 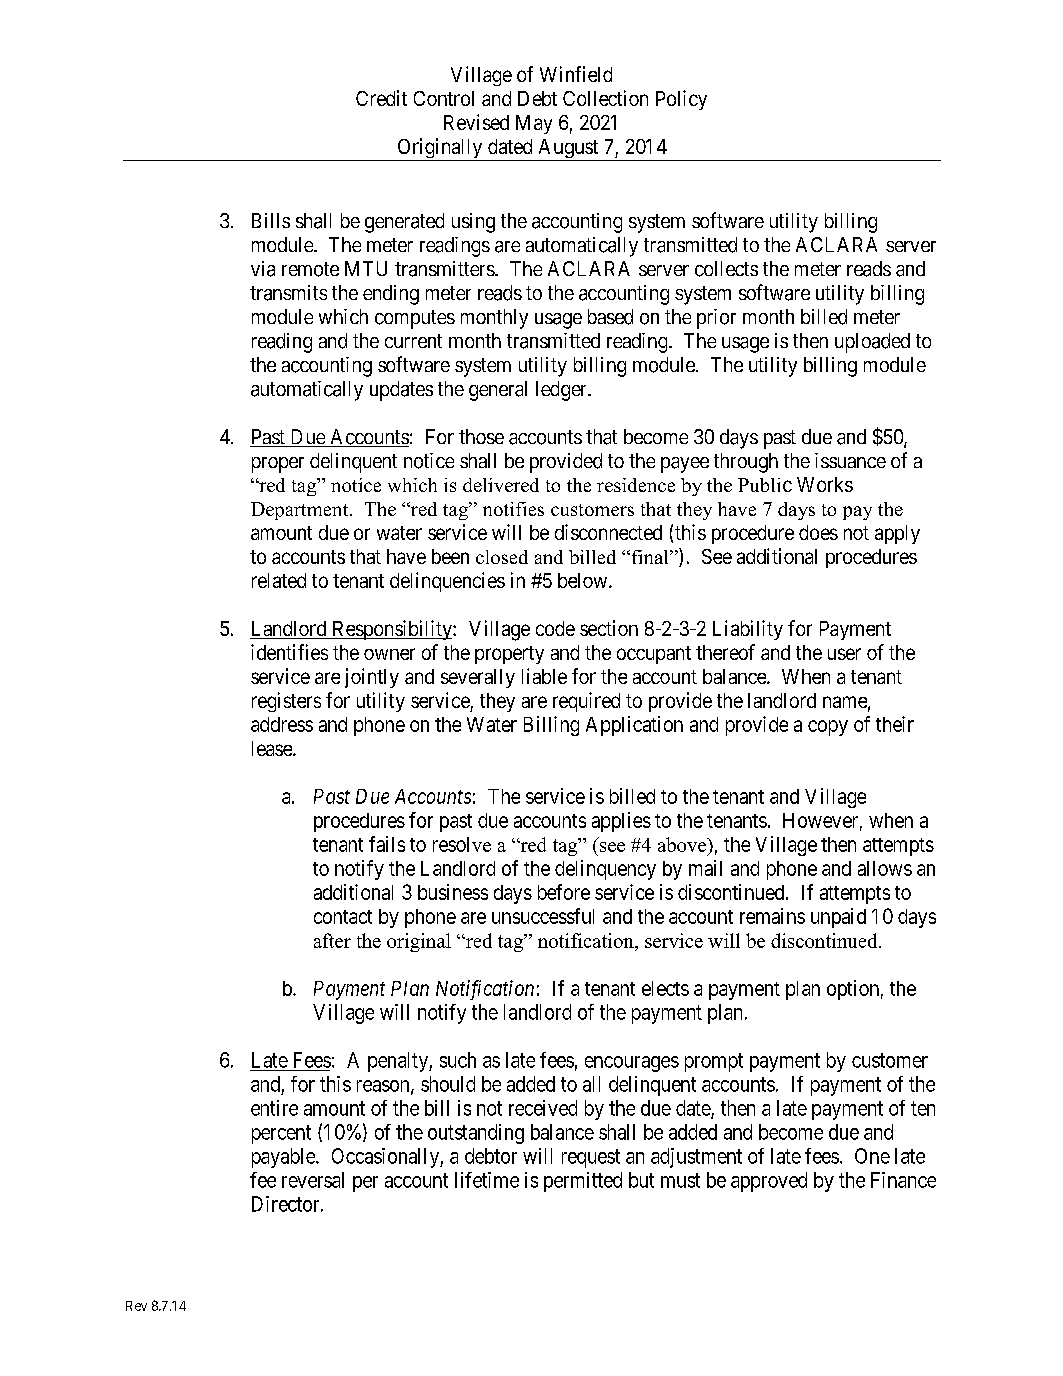 I want to click on reversal, so click(x=313, y=1180).
